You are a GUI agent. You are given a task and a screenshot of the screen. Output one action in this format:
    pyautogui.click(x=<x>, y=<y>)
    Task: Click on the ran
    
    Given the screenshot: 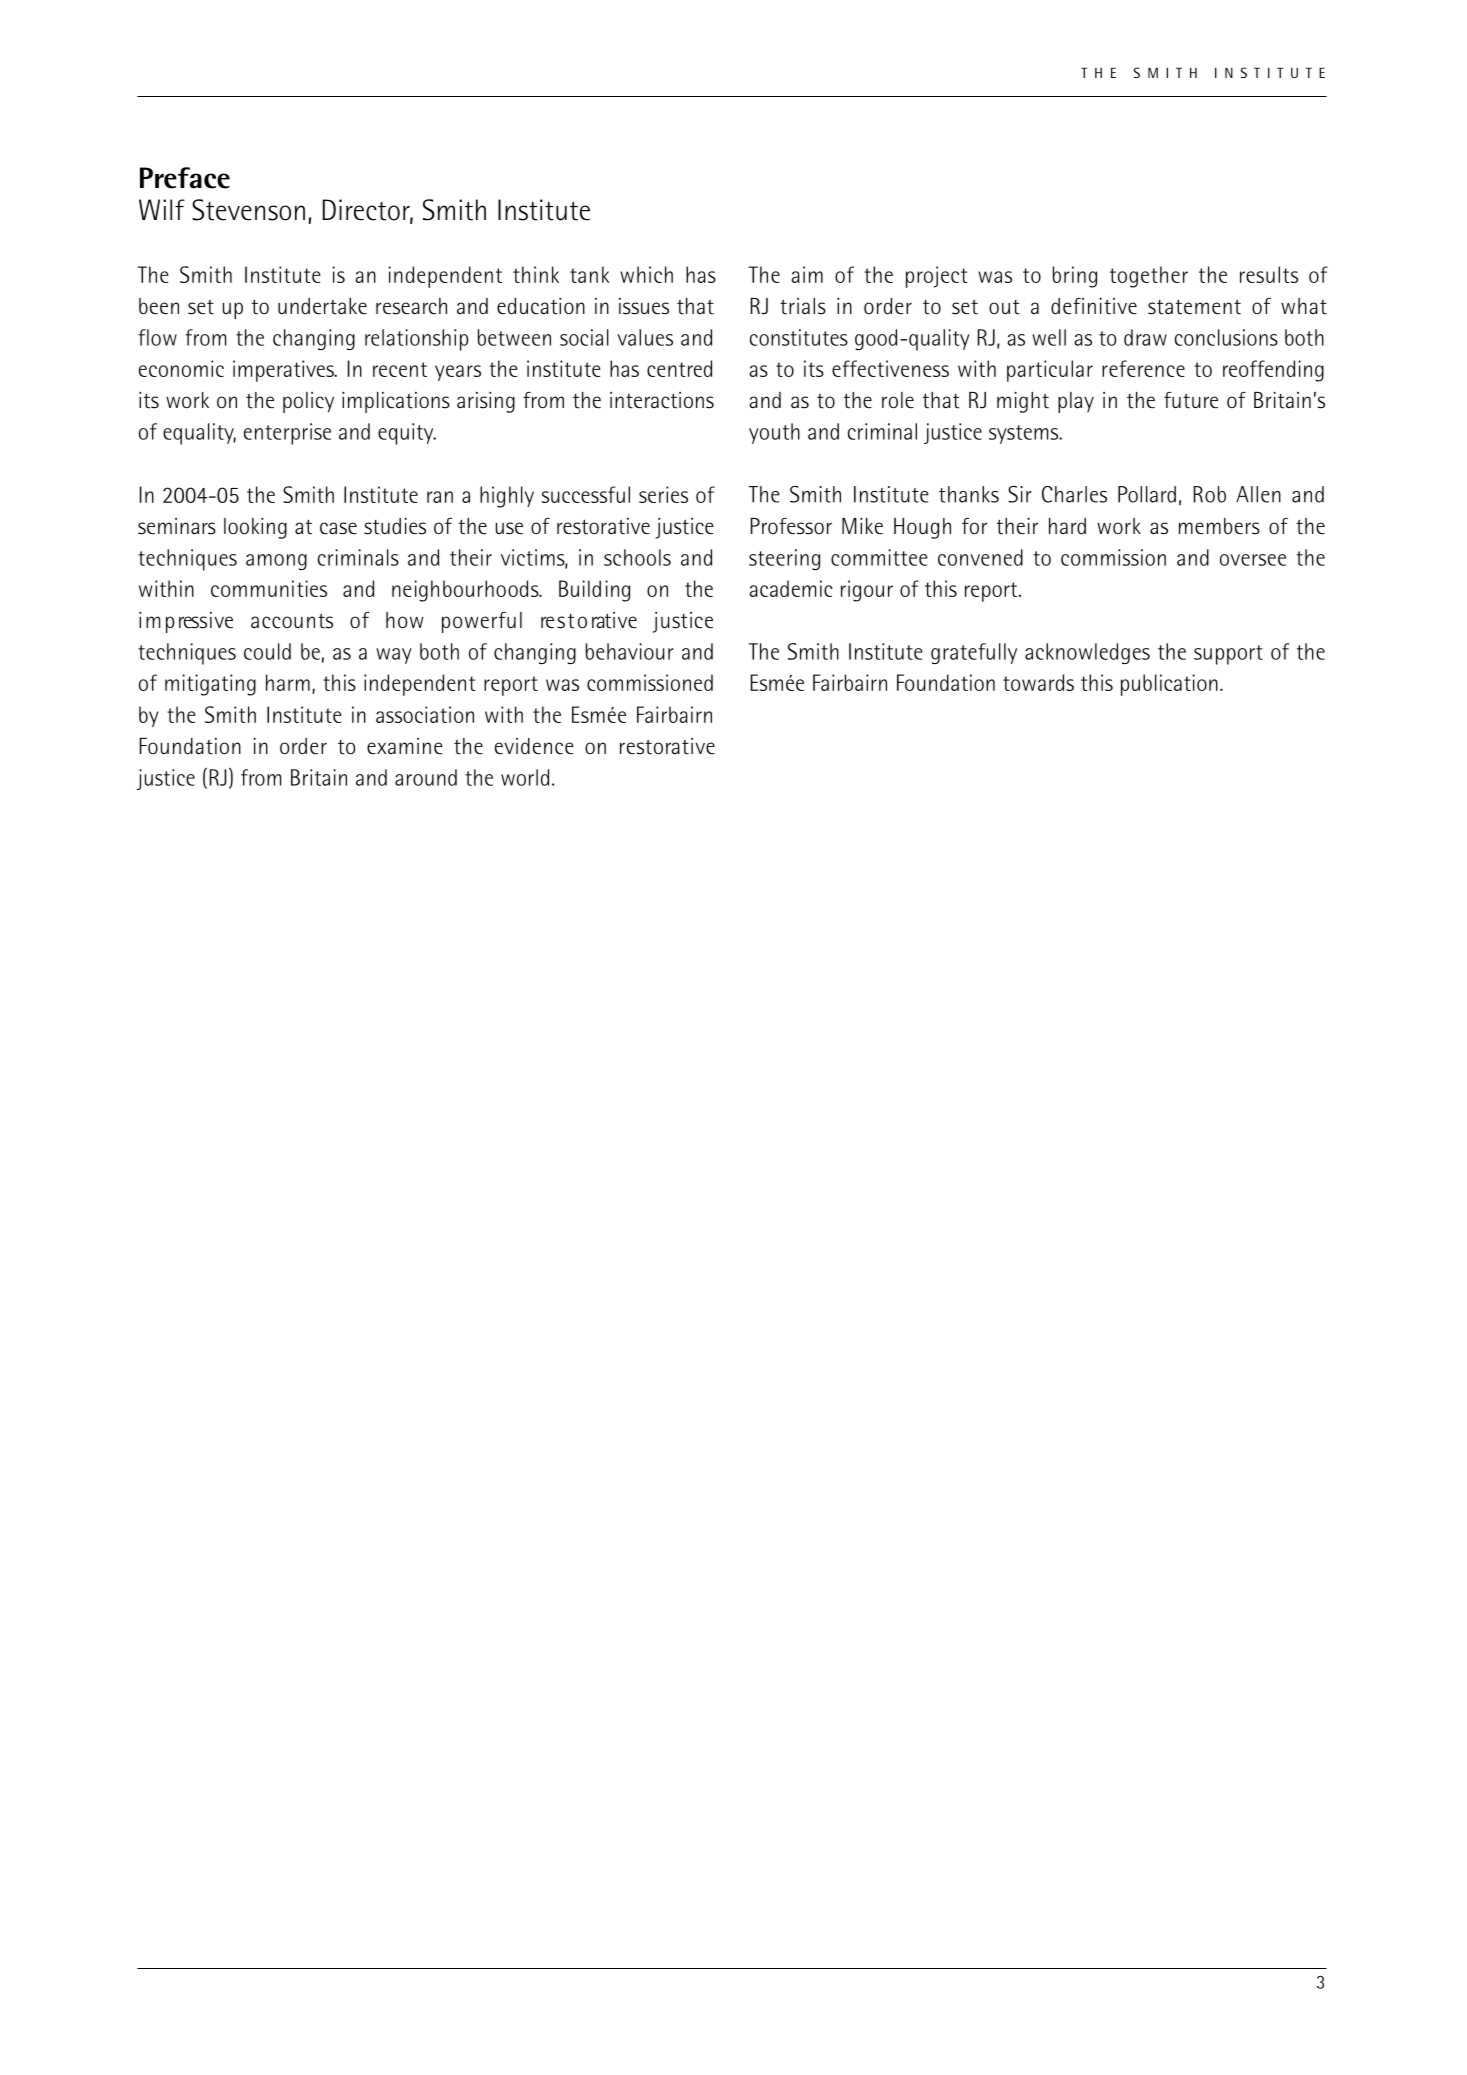 What is the action you would take?
    pyautogui.click(x=440, y=497)
